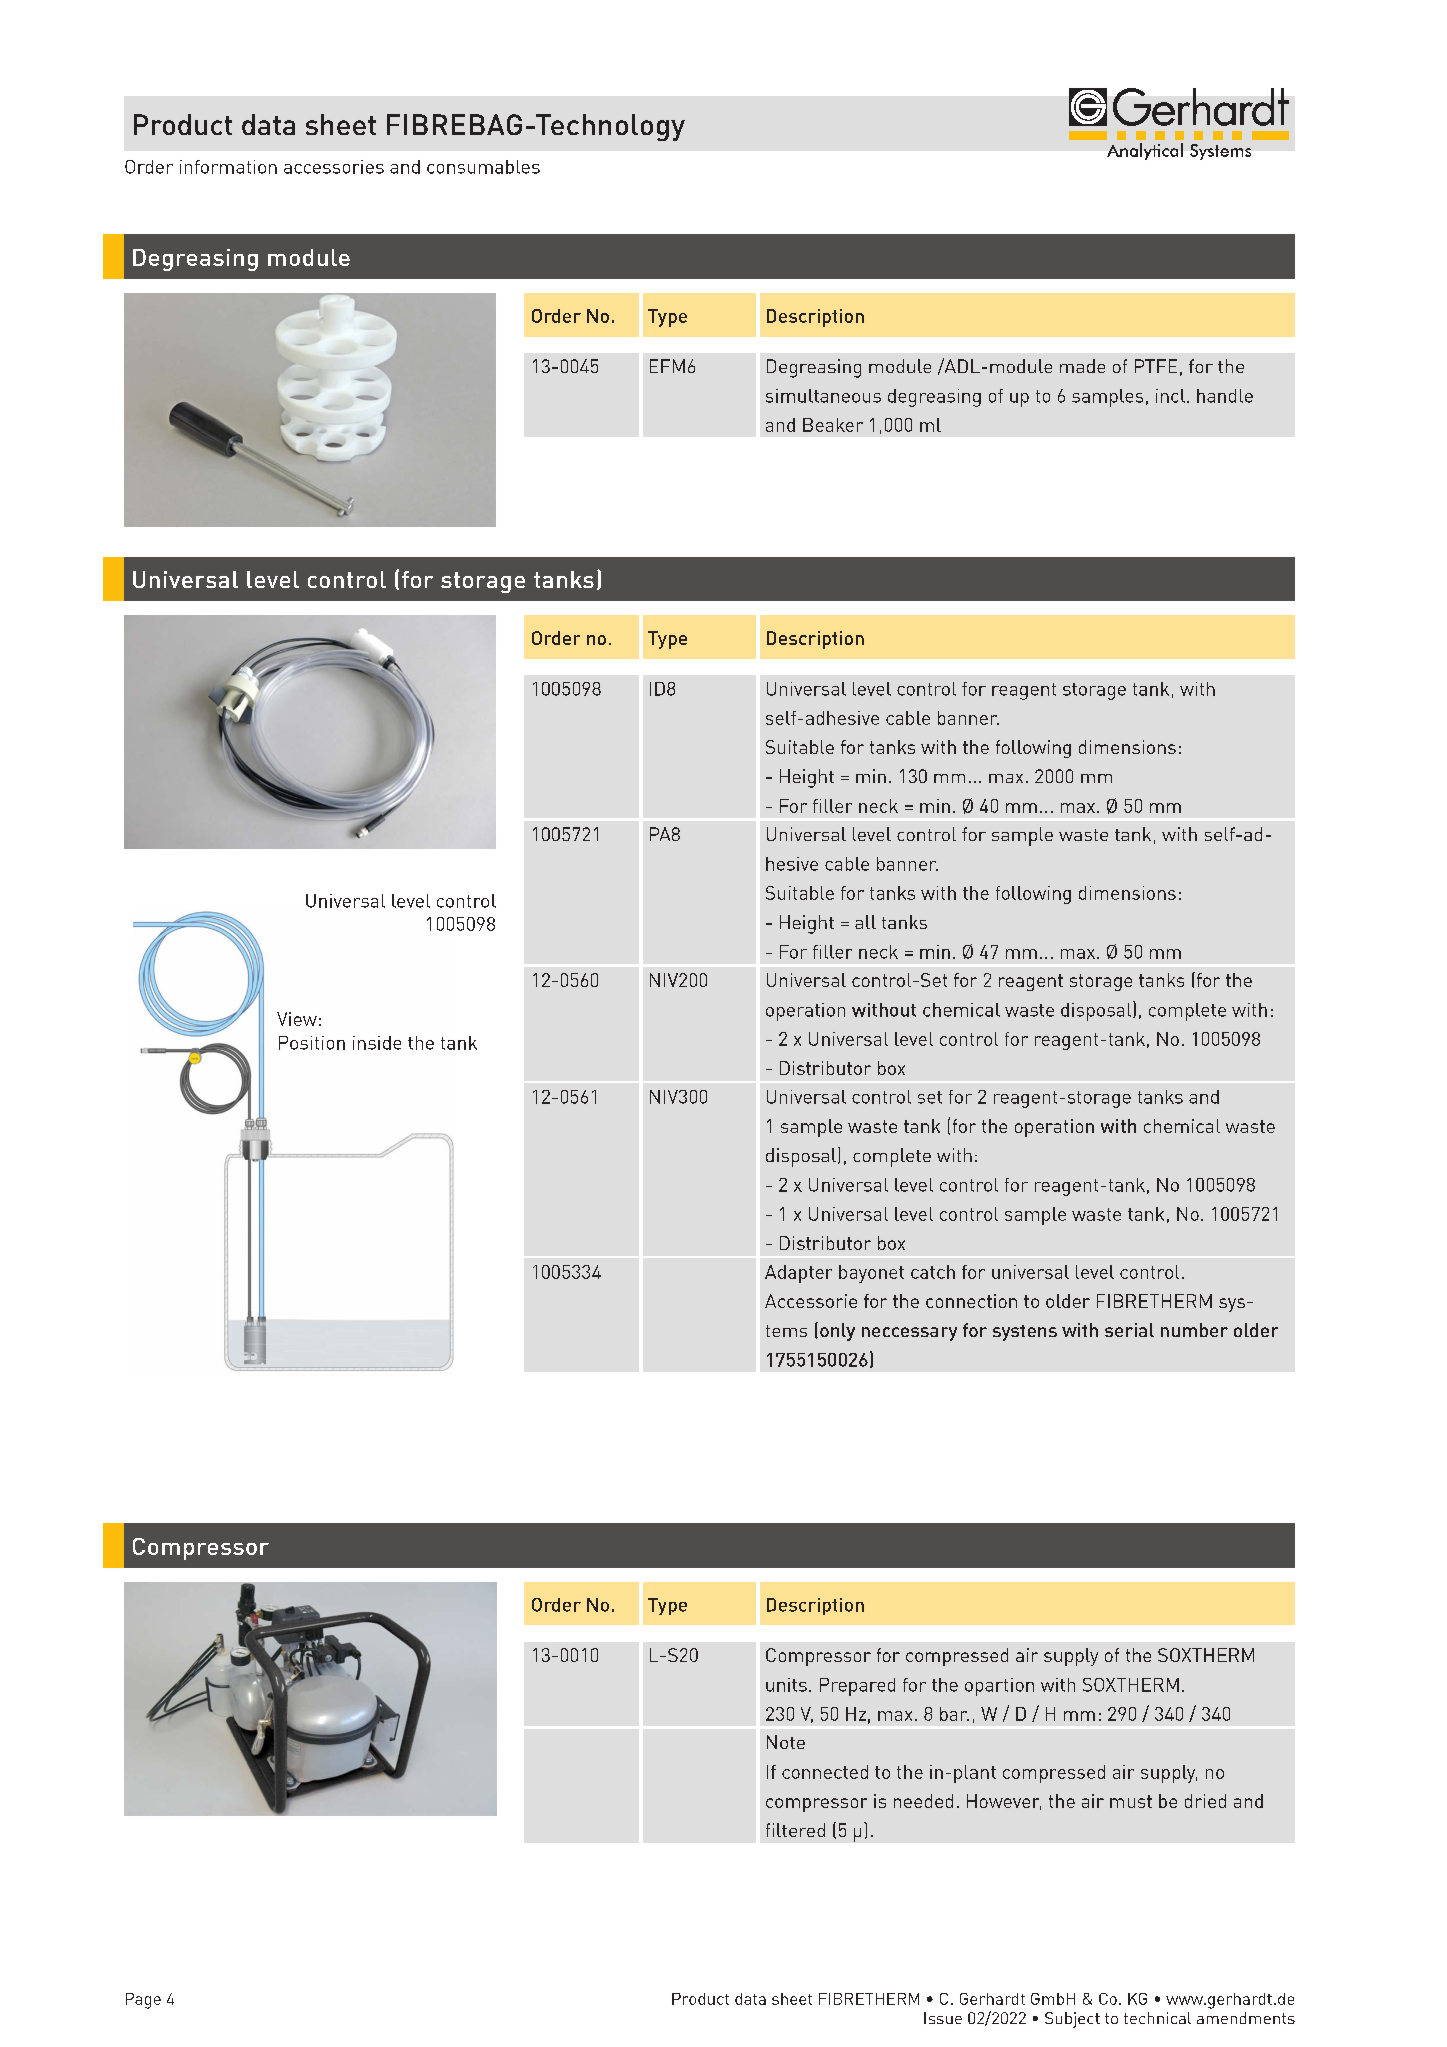 This page has width=1447, height=2047. Describe the element at coordinates (312, 1043) in the page. I see `Position` at that location.
